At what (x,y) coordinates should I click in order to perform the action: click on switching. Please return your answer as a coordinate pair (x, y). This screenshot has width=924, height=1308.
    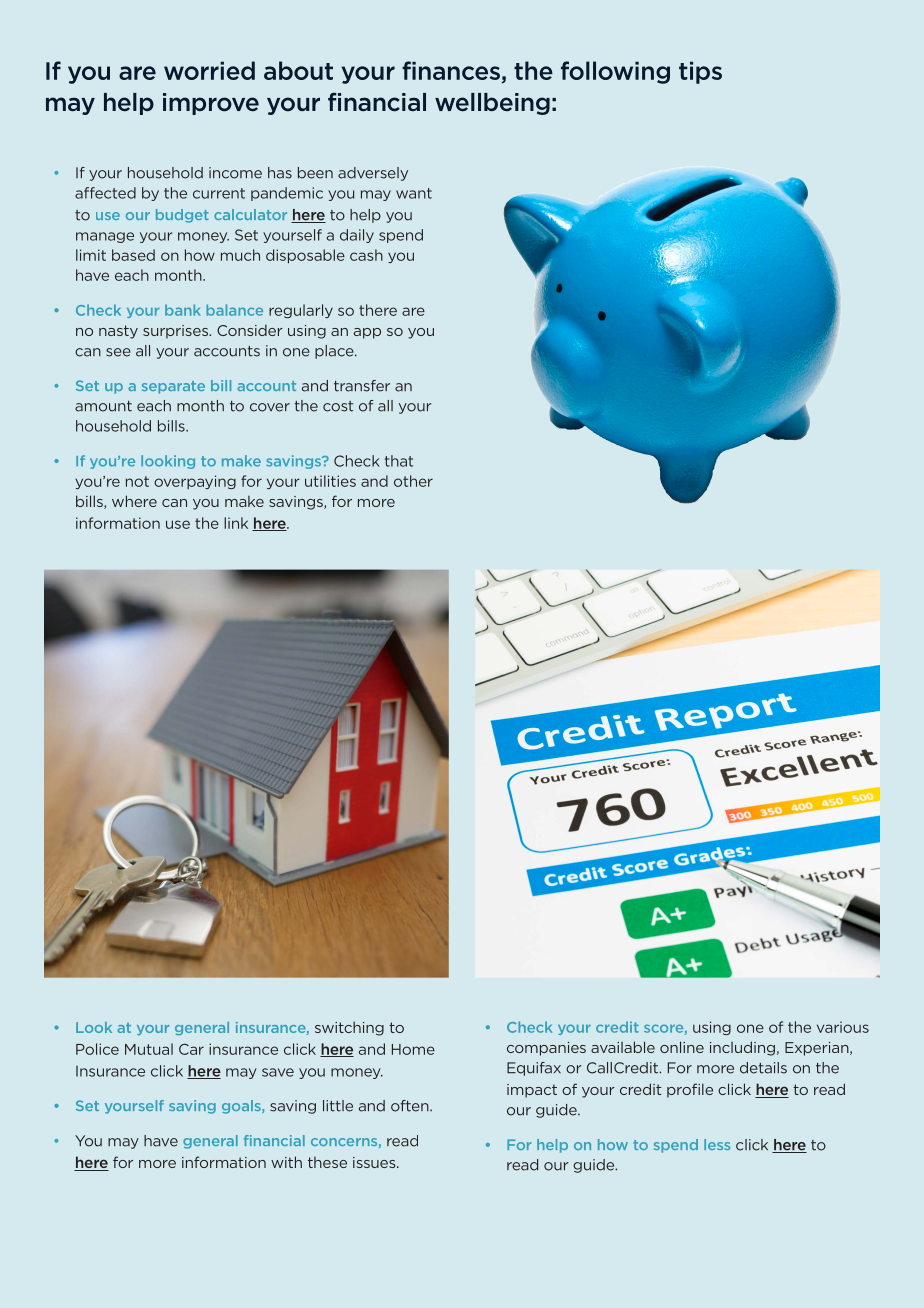
    Looking at the image, I should click on (349, 1028).
